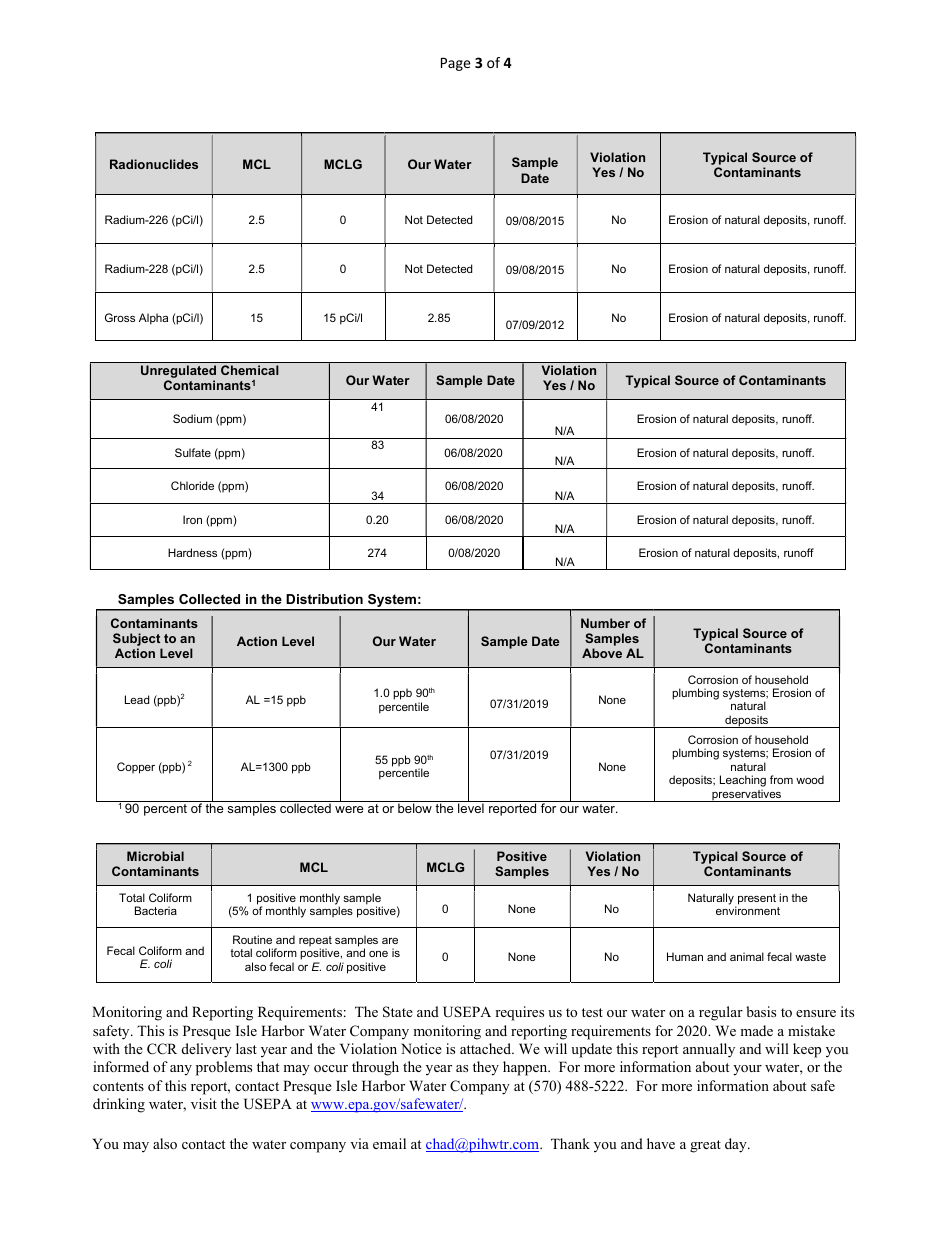 Image resolution: width=952 pixels, height=1233 pixels. I want to click on Hardness, so click(192, 552).
